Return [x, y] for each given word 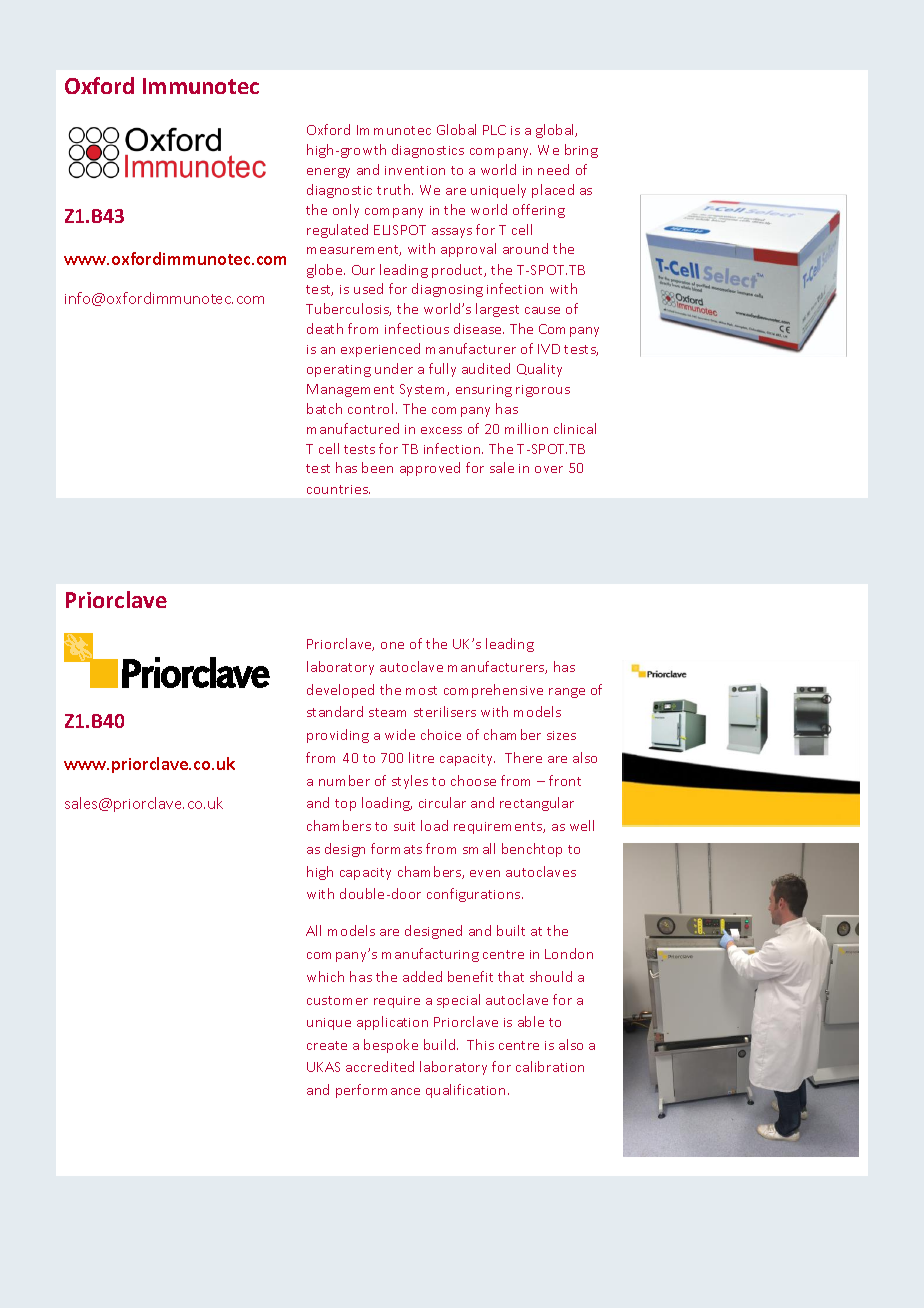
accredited [380, 1066]
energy [328, 173]
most [421, 690]
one [392, 645]
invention [415, 170]
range [567, 693]
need [553, 169]
